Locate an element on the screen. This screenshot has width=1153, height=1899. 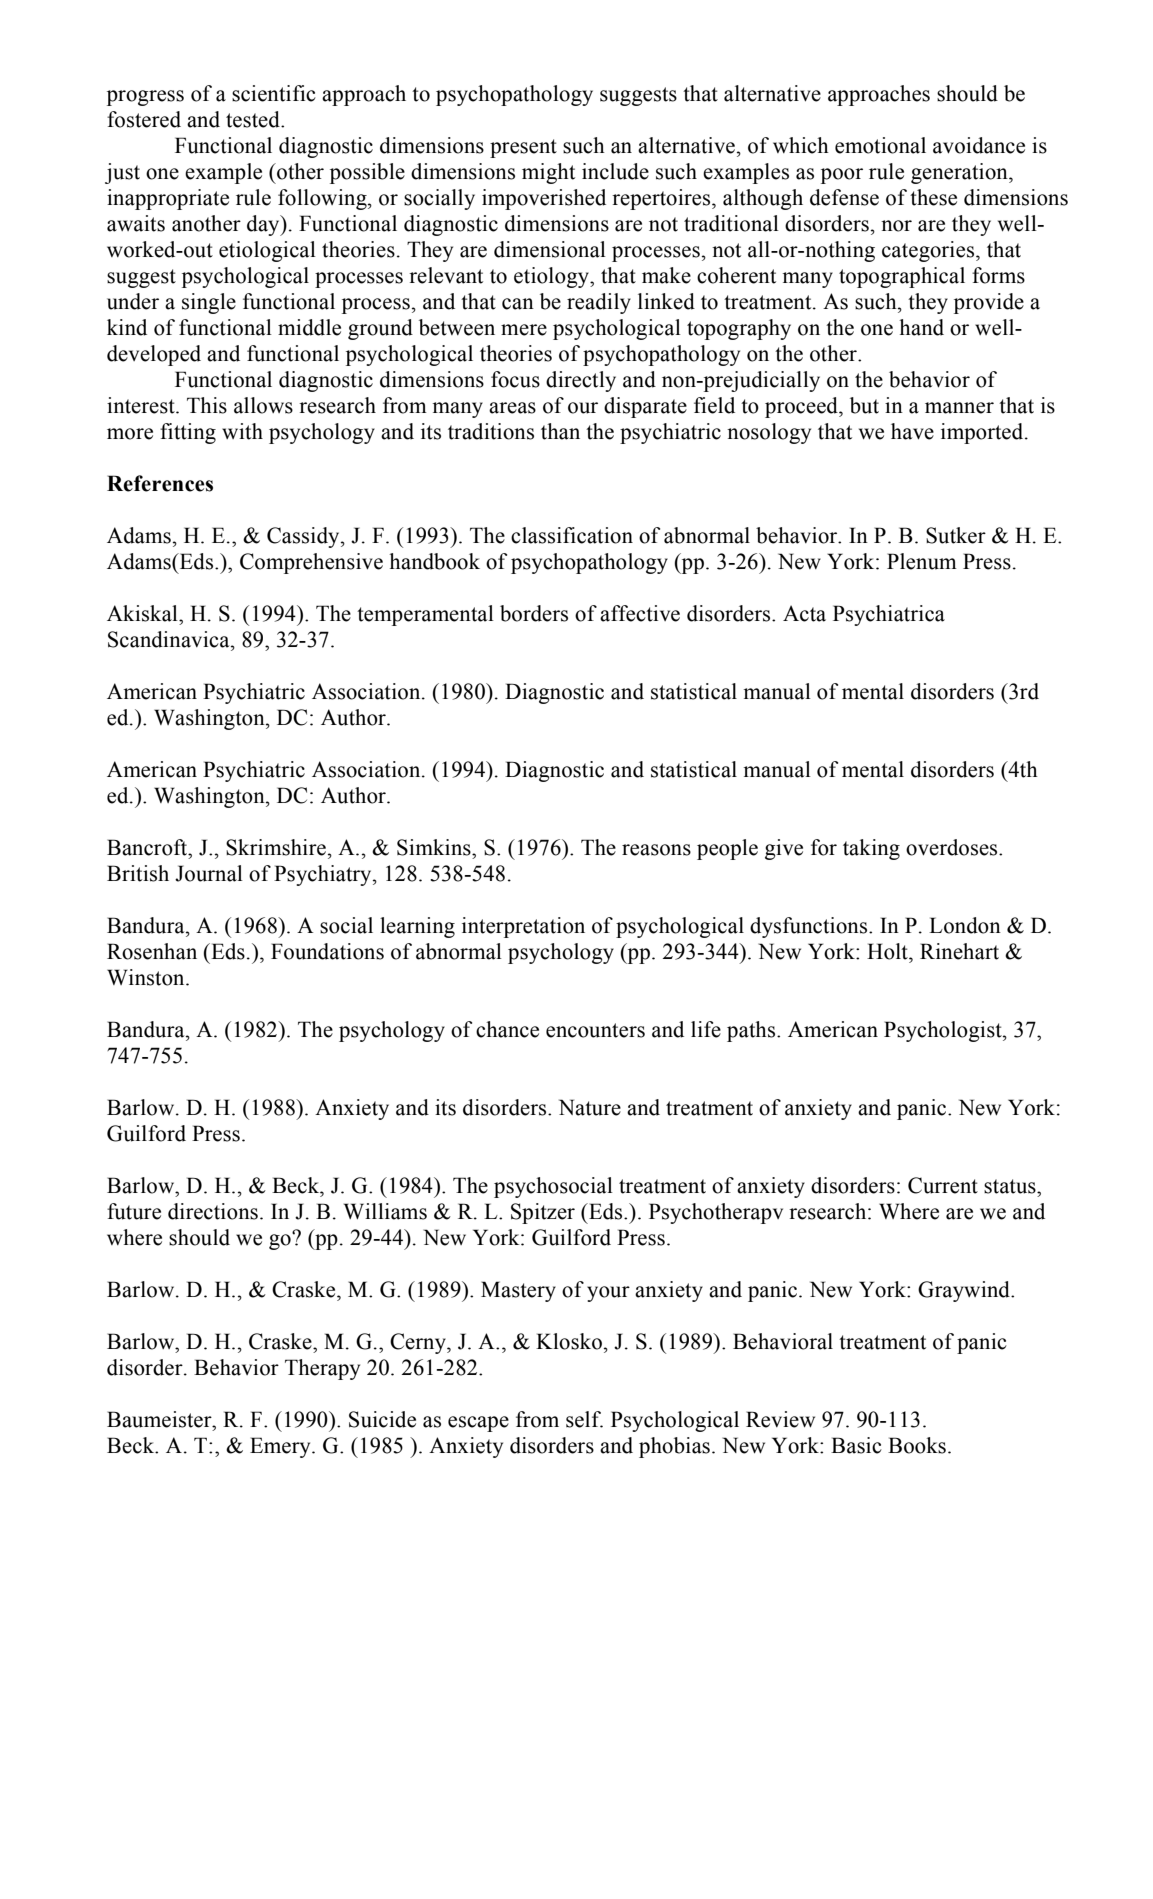
reasons is located at coordinates (656, 850).
